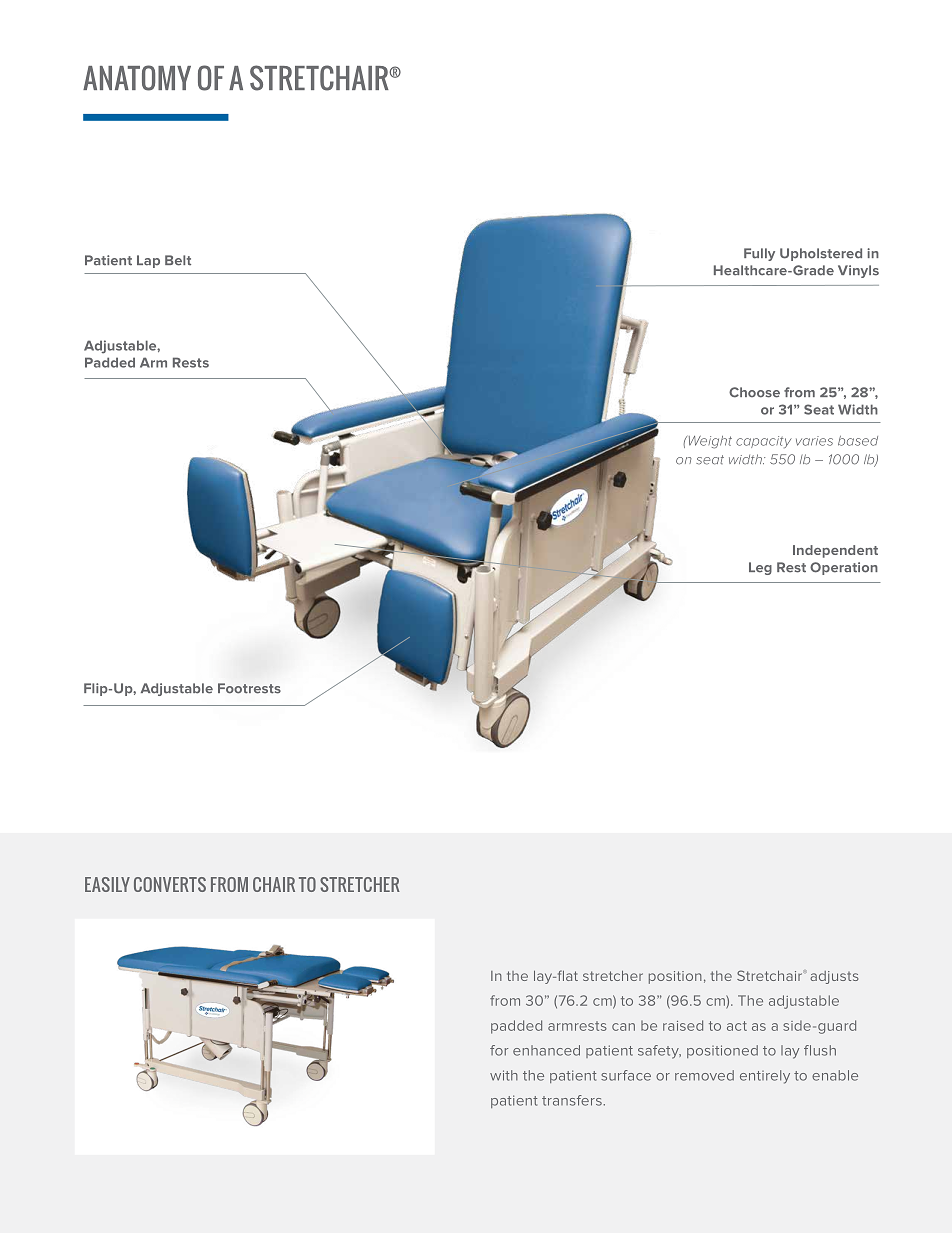  Describe the element at coordinates (709, 442) in the screenshot. I see `Weight` at that location.
